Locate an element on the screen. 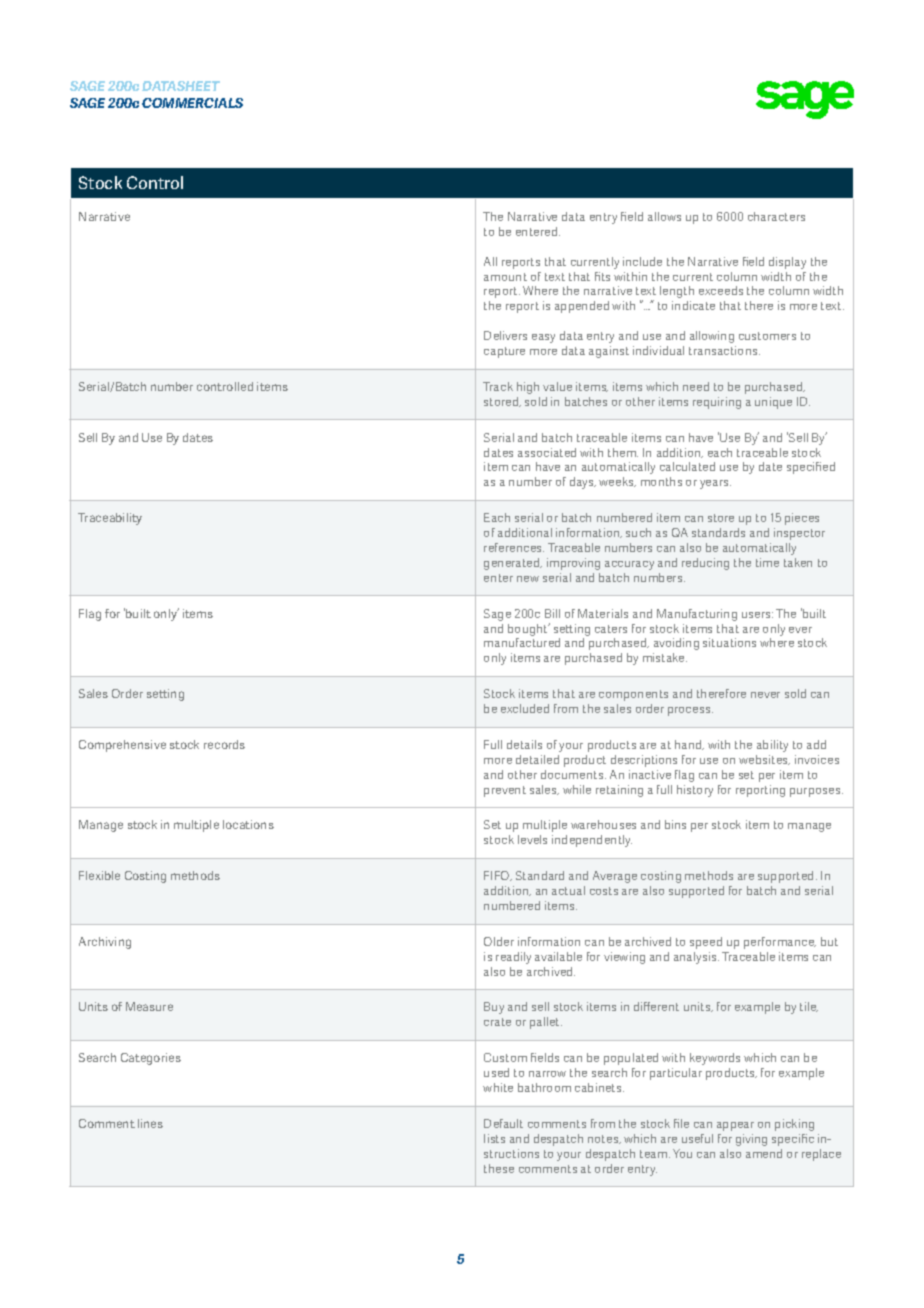 The width and height of the screenshot is (924, 1308). situations is located at coordinates (729, 642).
